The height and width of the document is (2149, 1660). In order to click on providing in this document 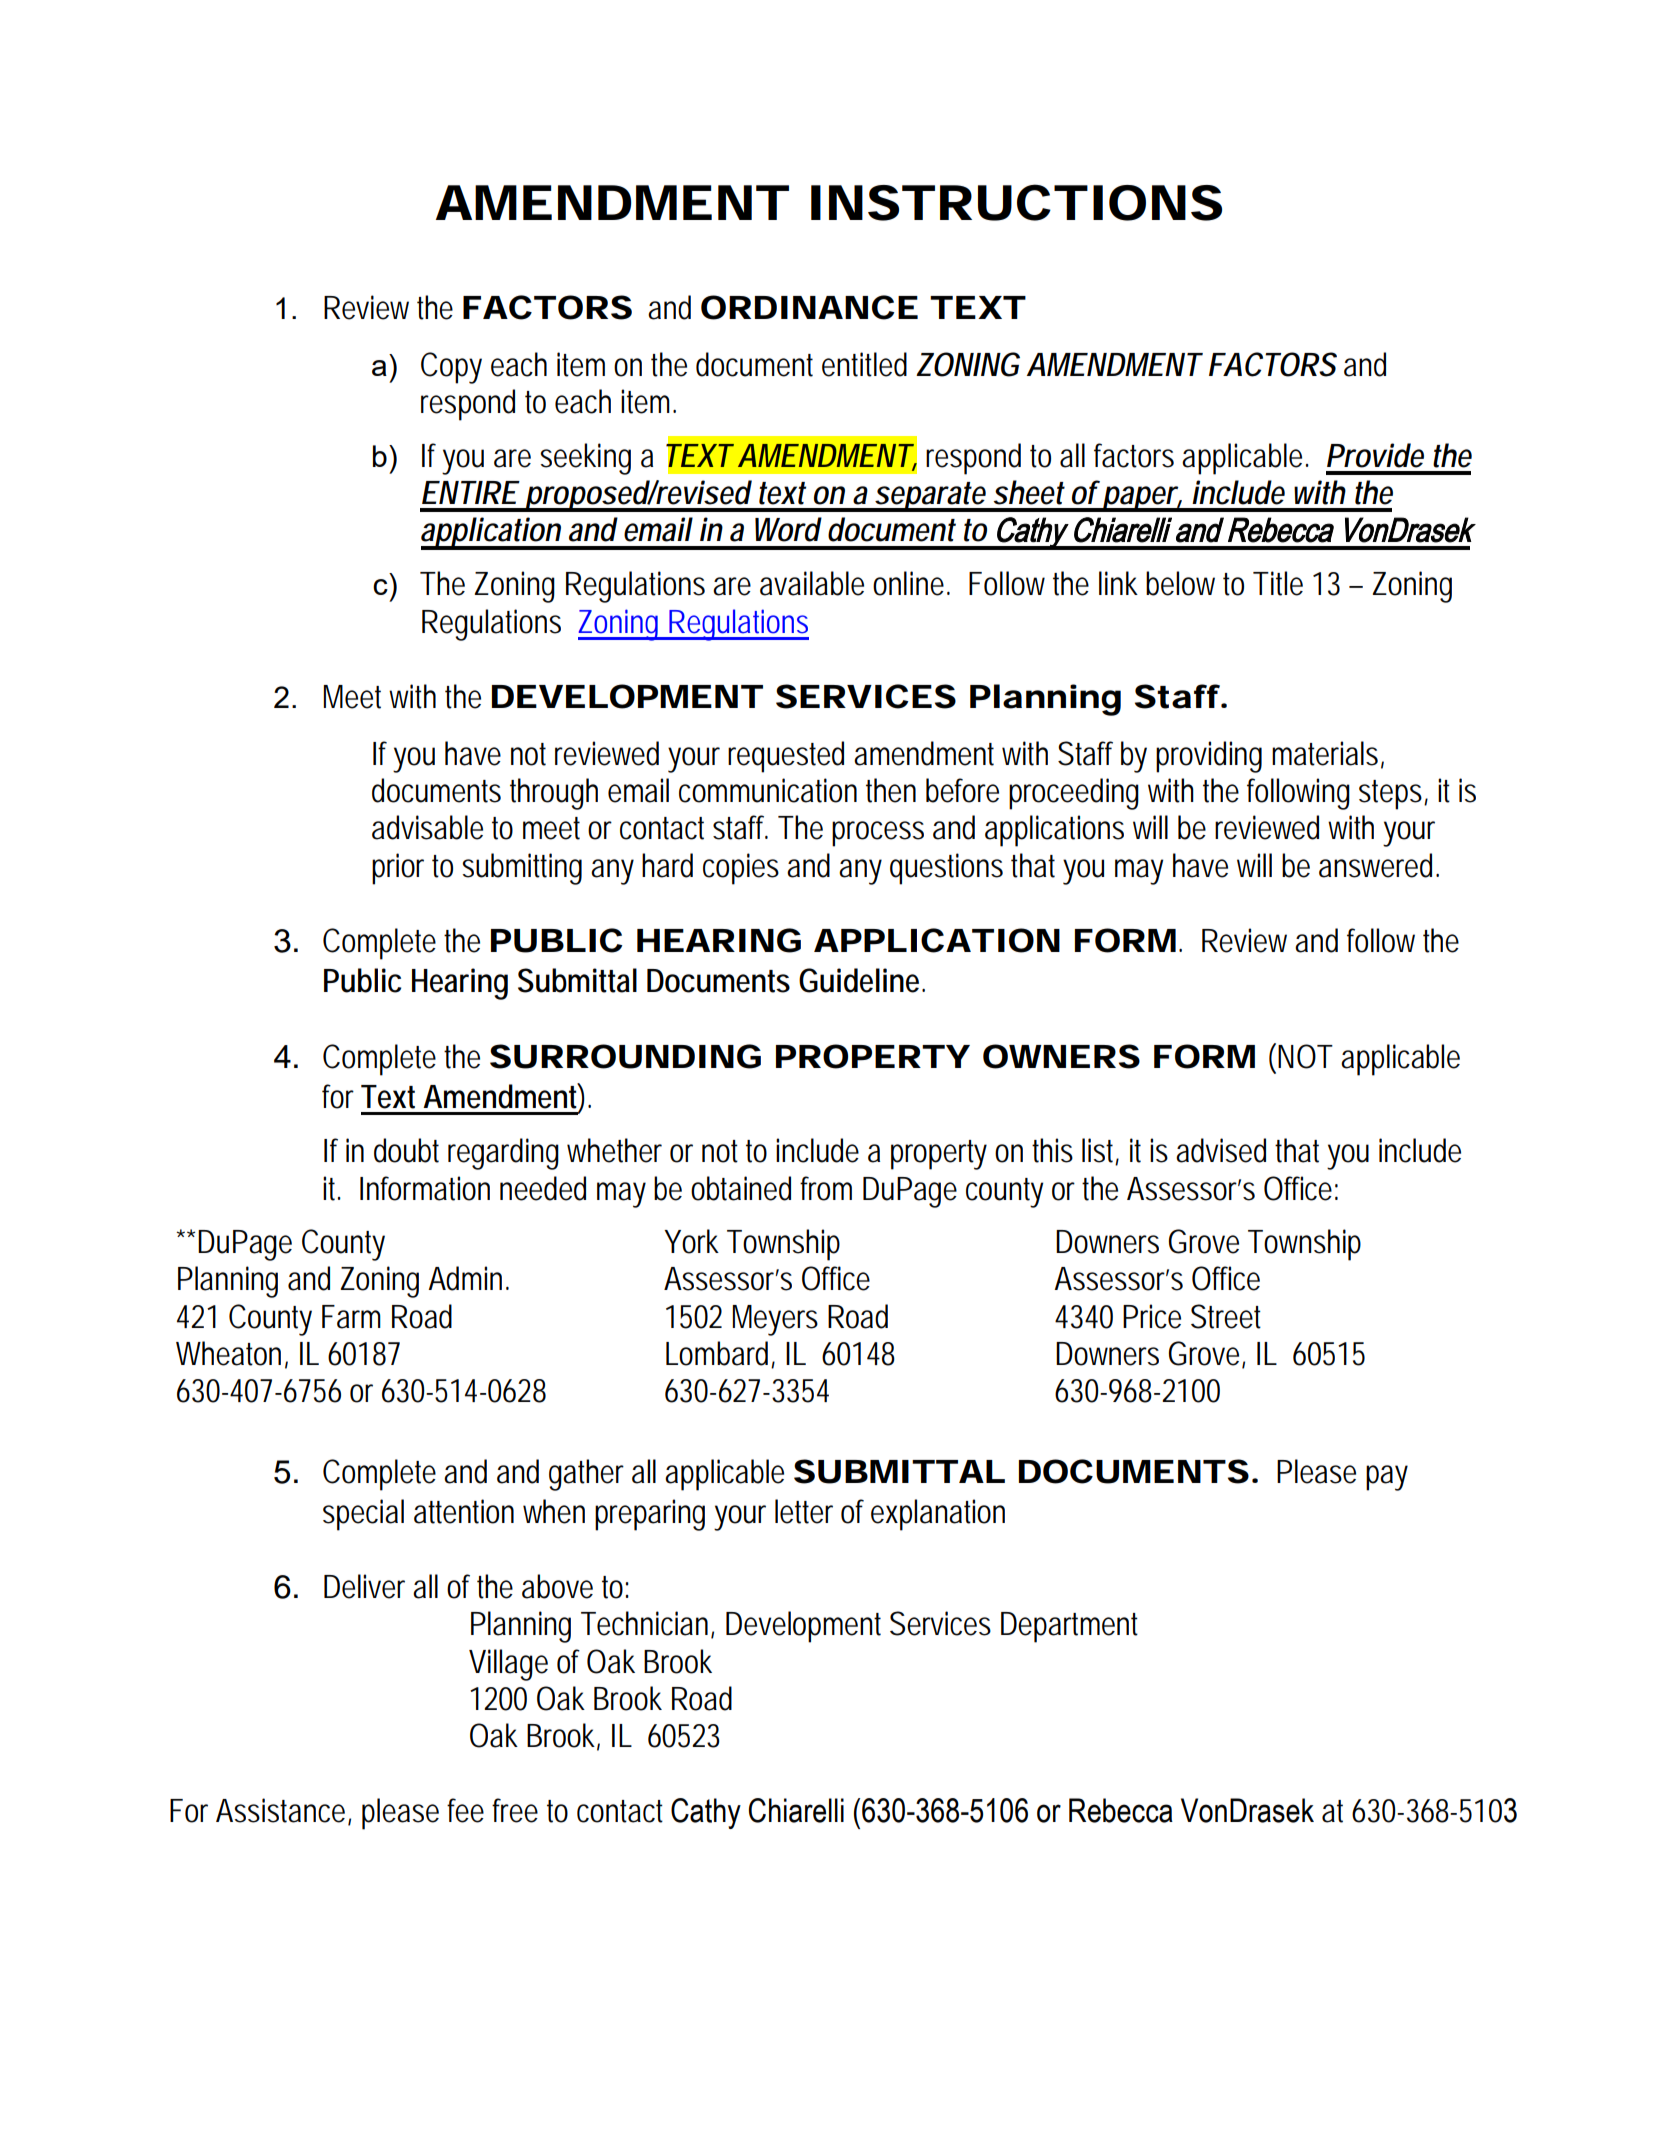, I will do `click(1209, 757)`.
